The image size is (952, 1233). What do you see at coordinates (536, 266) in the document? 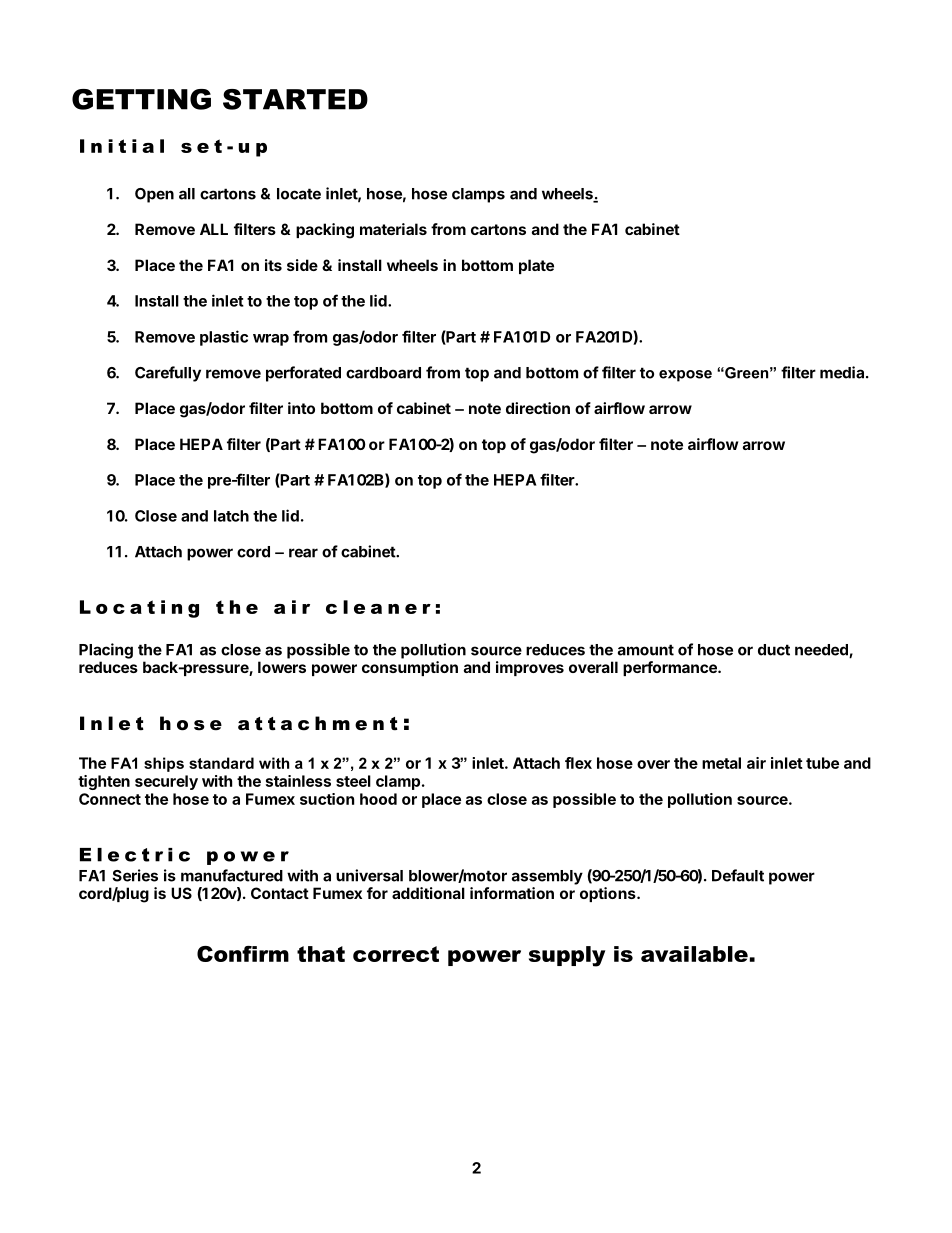
I see `plate` at bounding box center [536, 266].
